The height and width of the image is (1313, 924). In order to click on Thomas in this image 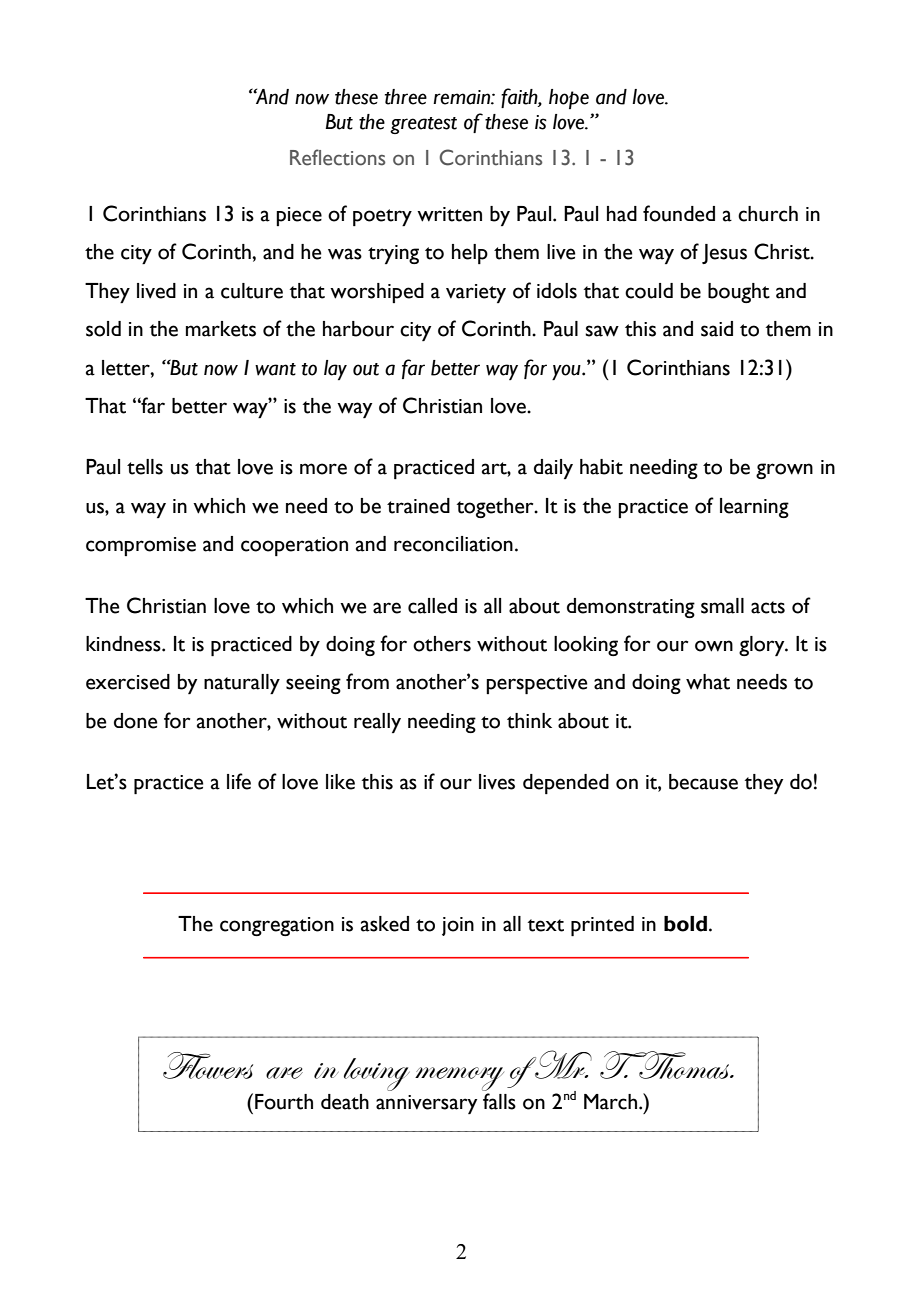, I will do `click(684, 1065)`.
